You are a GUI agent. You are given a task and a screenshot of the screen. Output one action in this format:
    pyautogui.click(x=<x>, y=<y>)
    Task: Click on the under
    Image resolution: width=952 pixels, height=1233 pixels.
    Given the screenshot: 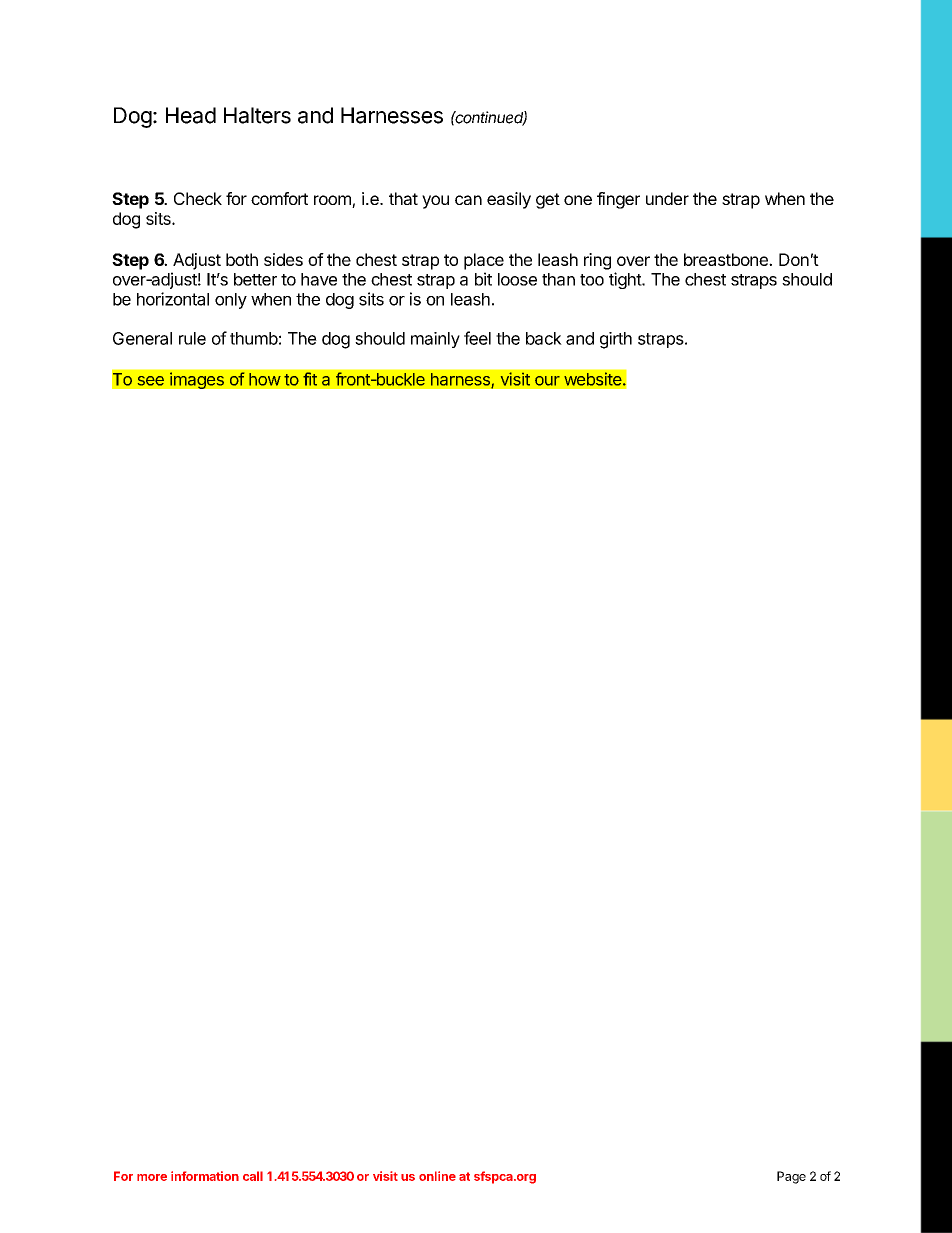 What is the action you would take?
    pyautogui.click(x=667, y=198)
